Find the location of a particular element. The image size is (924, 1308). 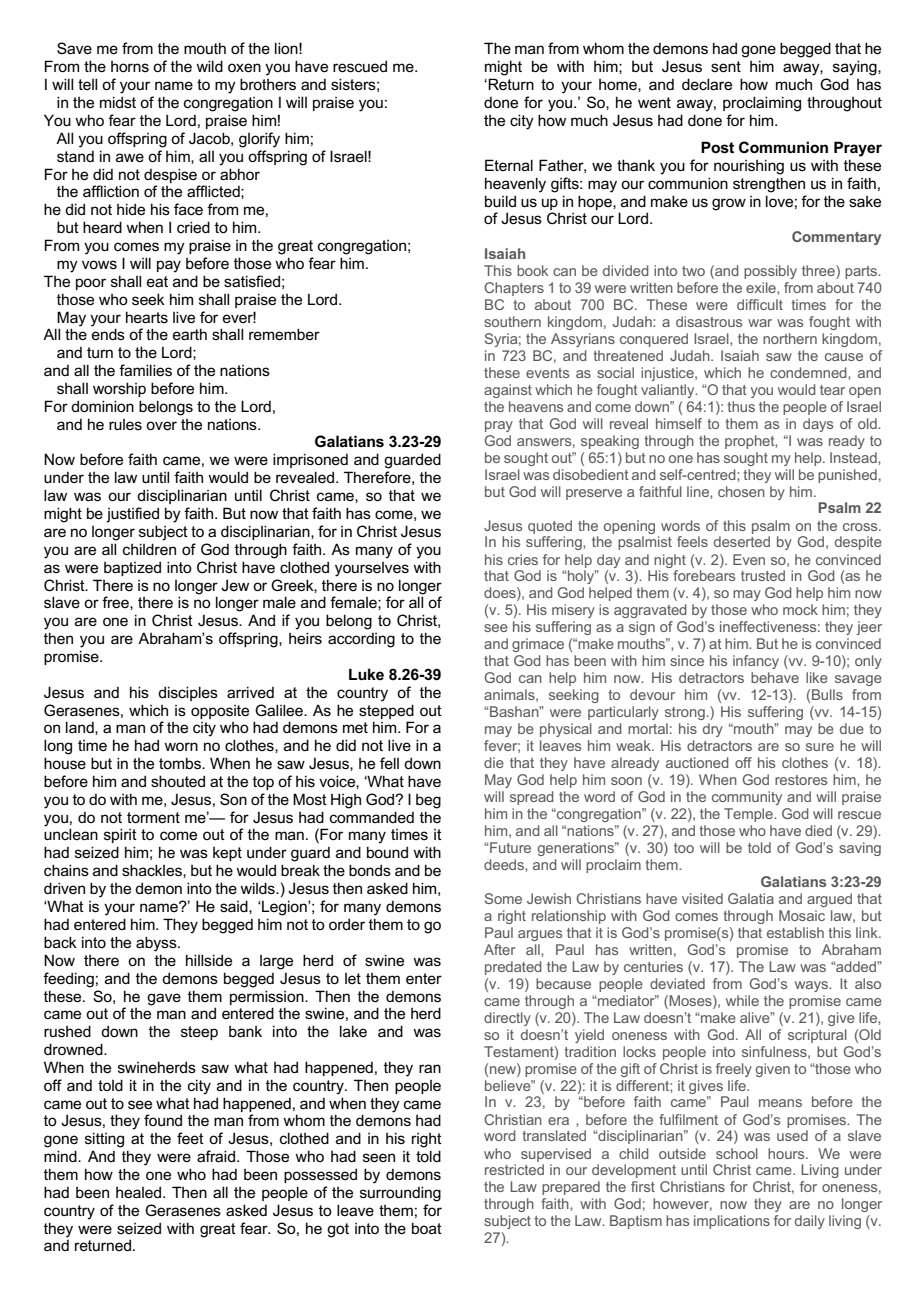

healed is located at coordinates (140, 1192).
